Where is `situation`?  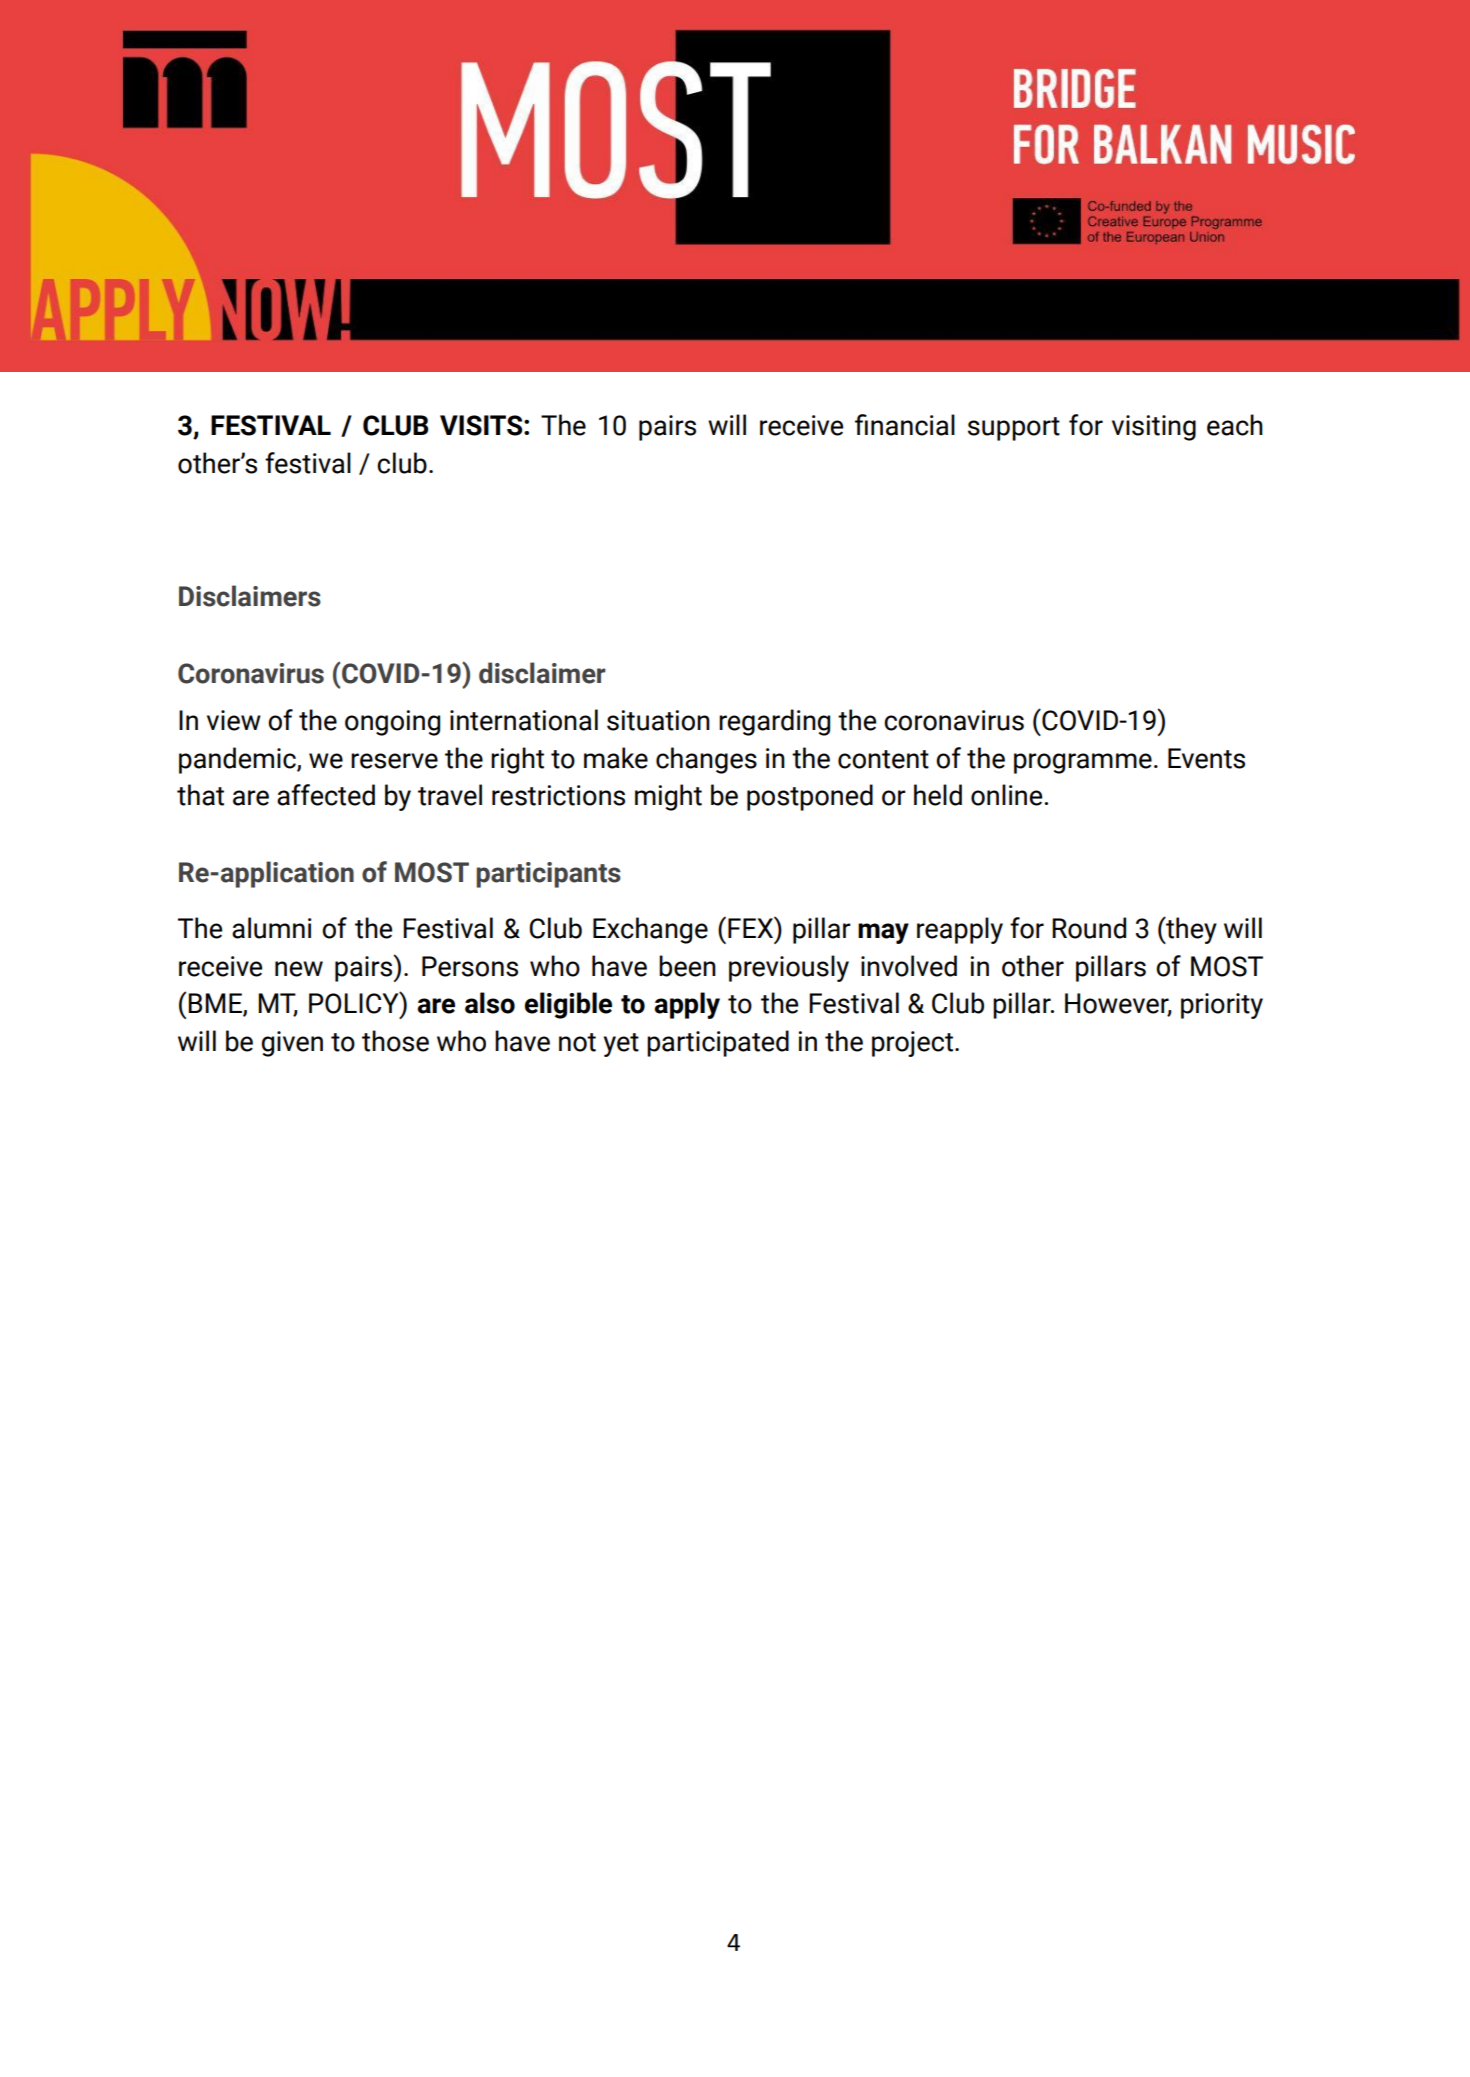 situation is located at coordinates (658, 720).
